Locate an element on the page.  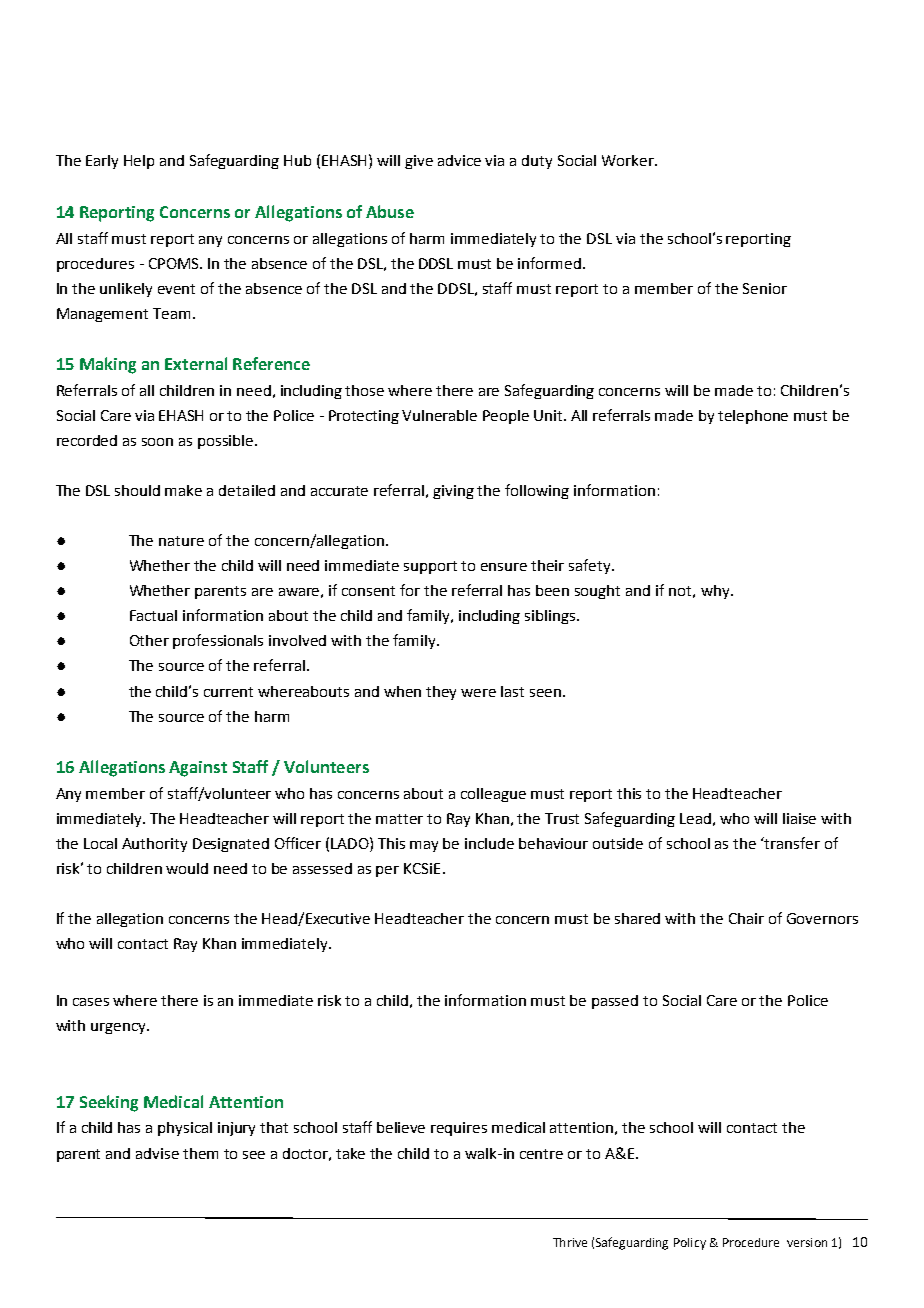
telephone is located at coordinates (753, 417).
